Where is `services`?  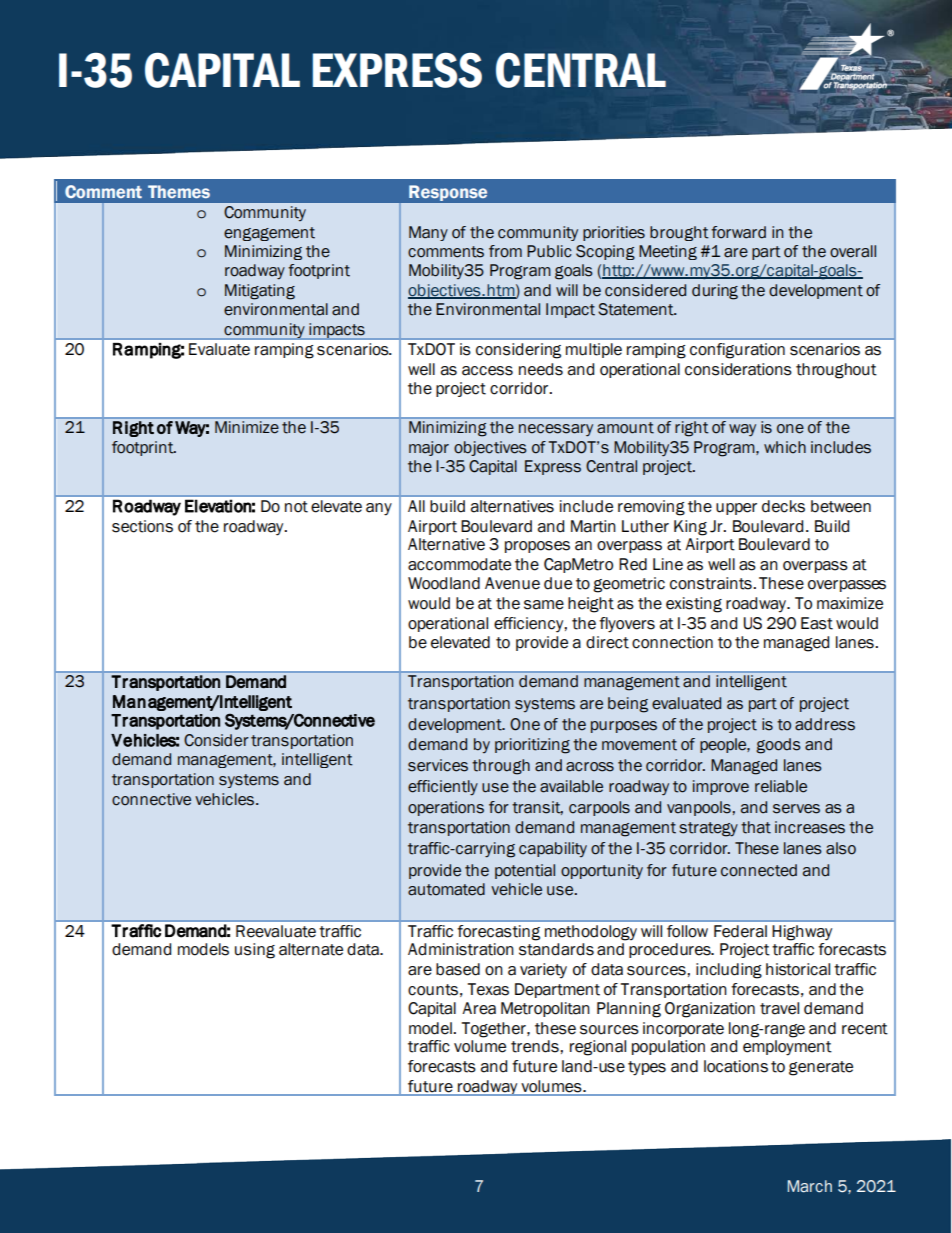 services is located at coordinates (438, 765).
